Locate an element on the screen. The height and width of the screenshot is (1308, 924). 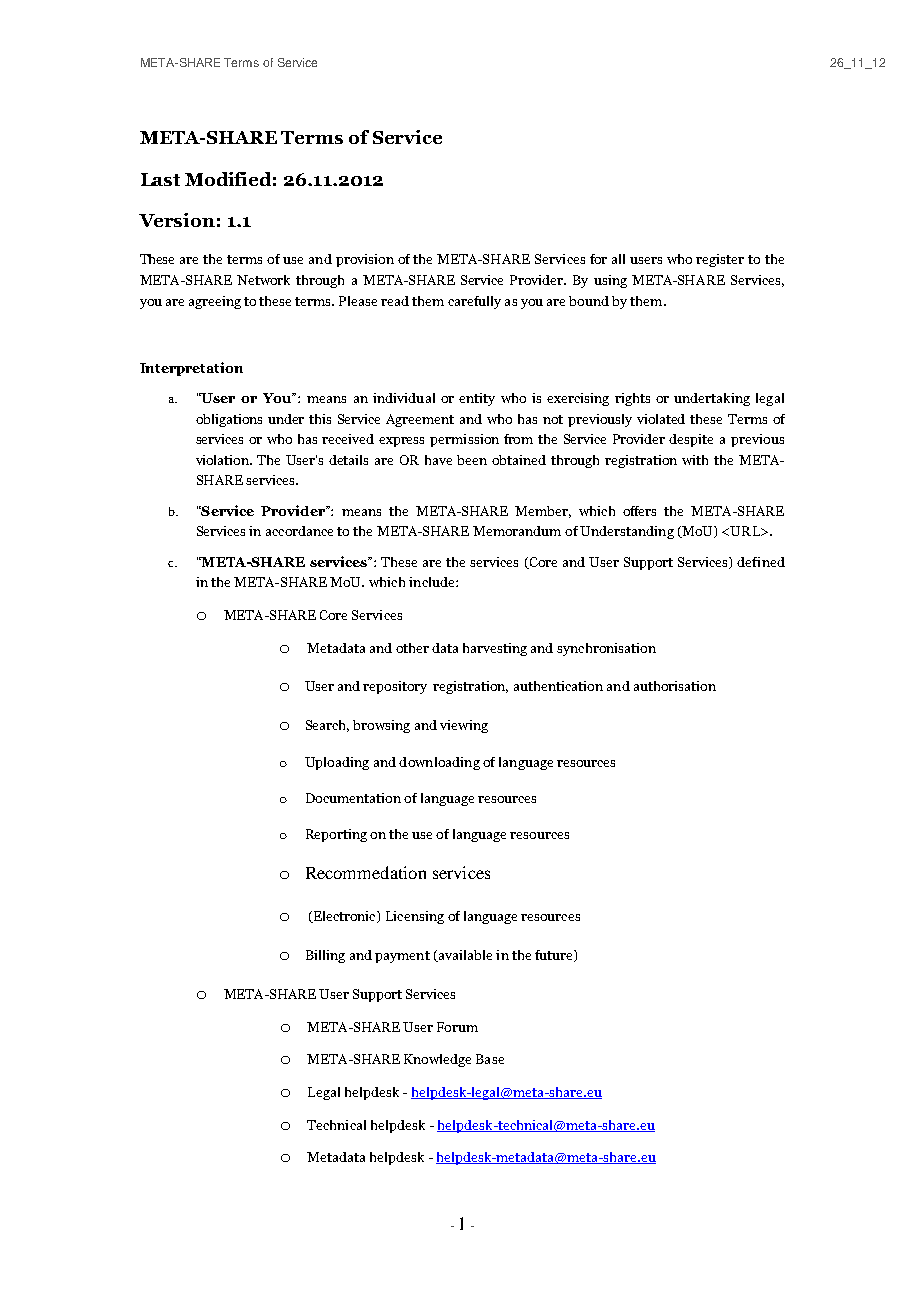
register is located at coordinates (720, 260).
